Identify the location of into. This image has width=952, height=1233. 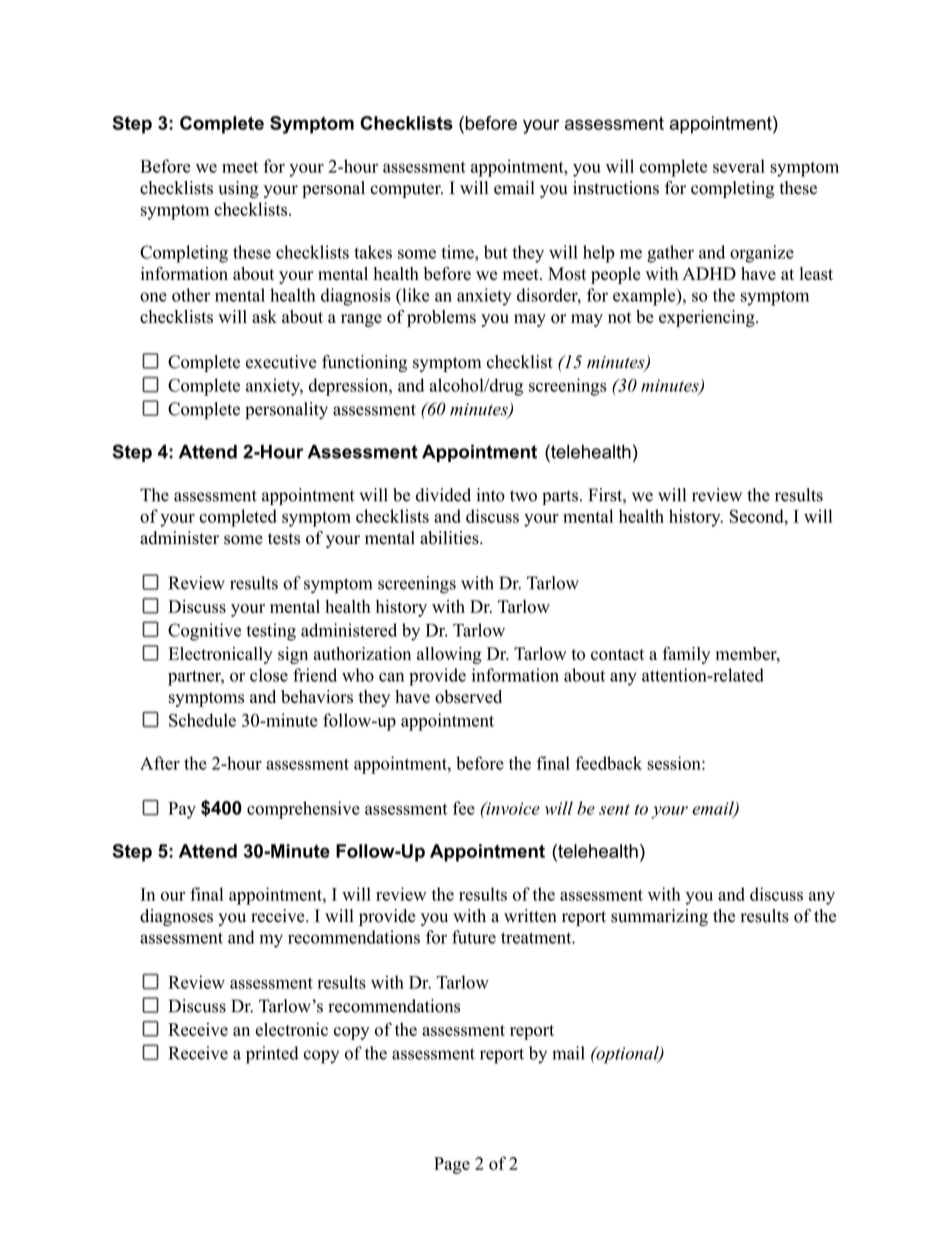
(491, 495).
